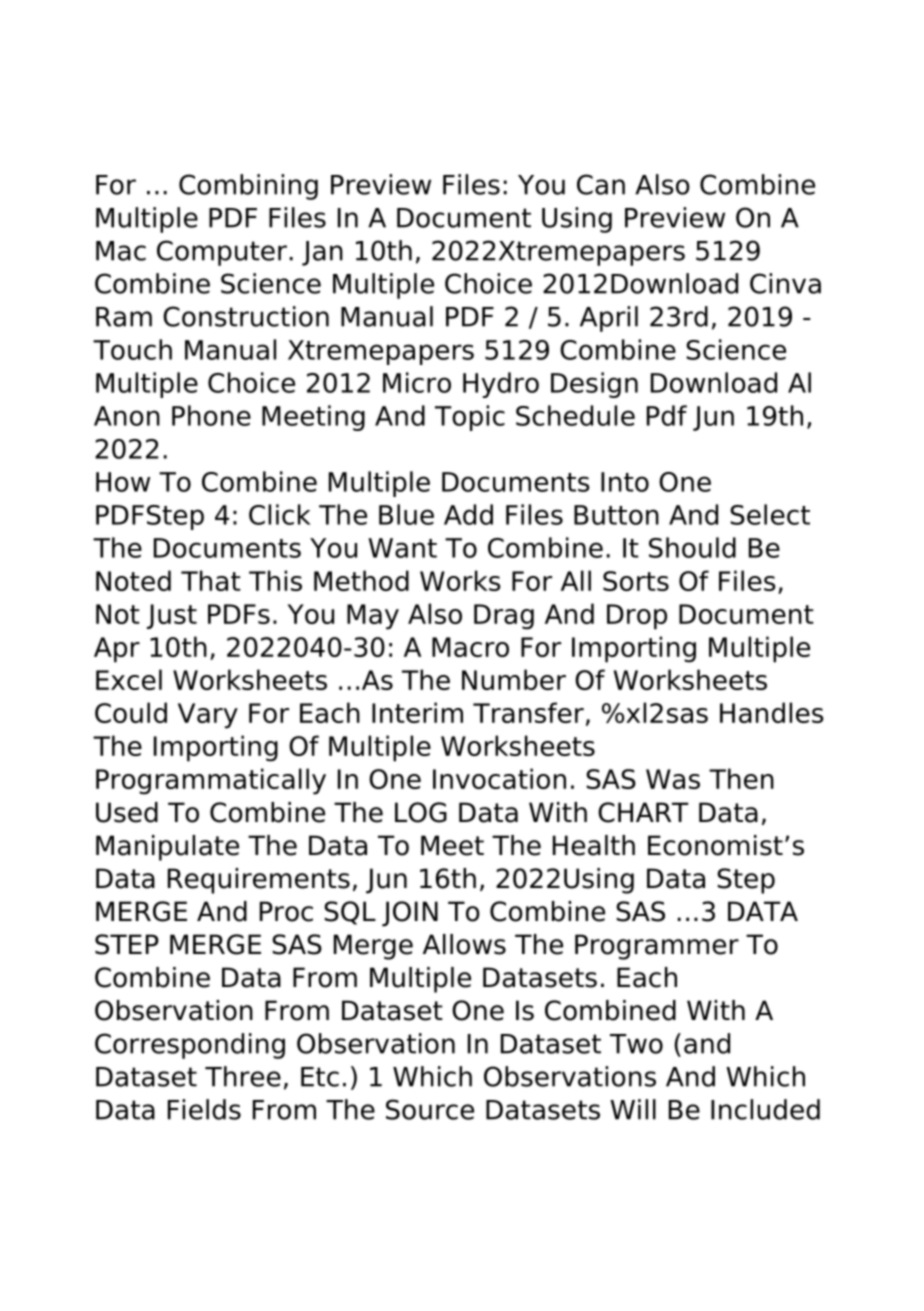  What do you see at coordinates (248, 187) in the page?
I see `Combining` at bounding box center [248, 187].
